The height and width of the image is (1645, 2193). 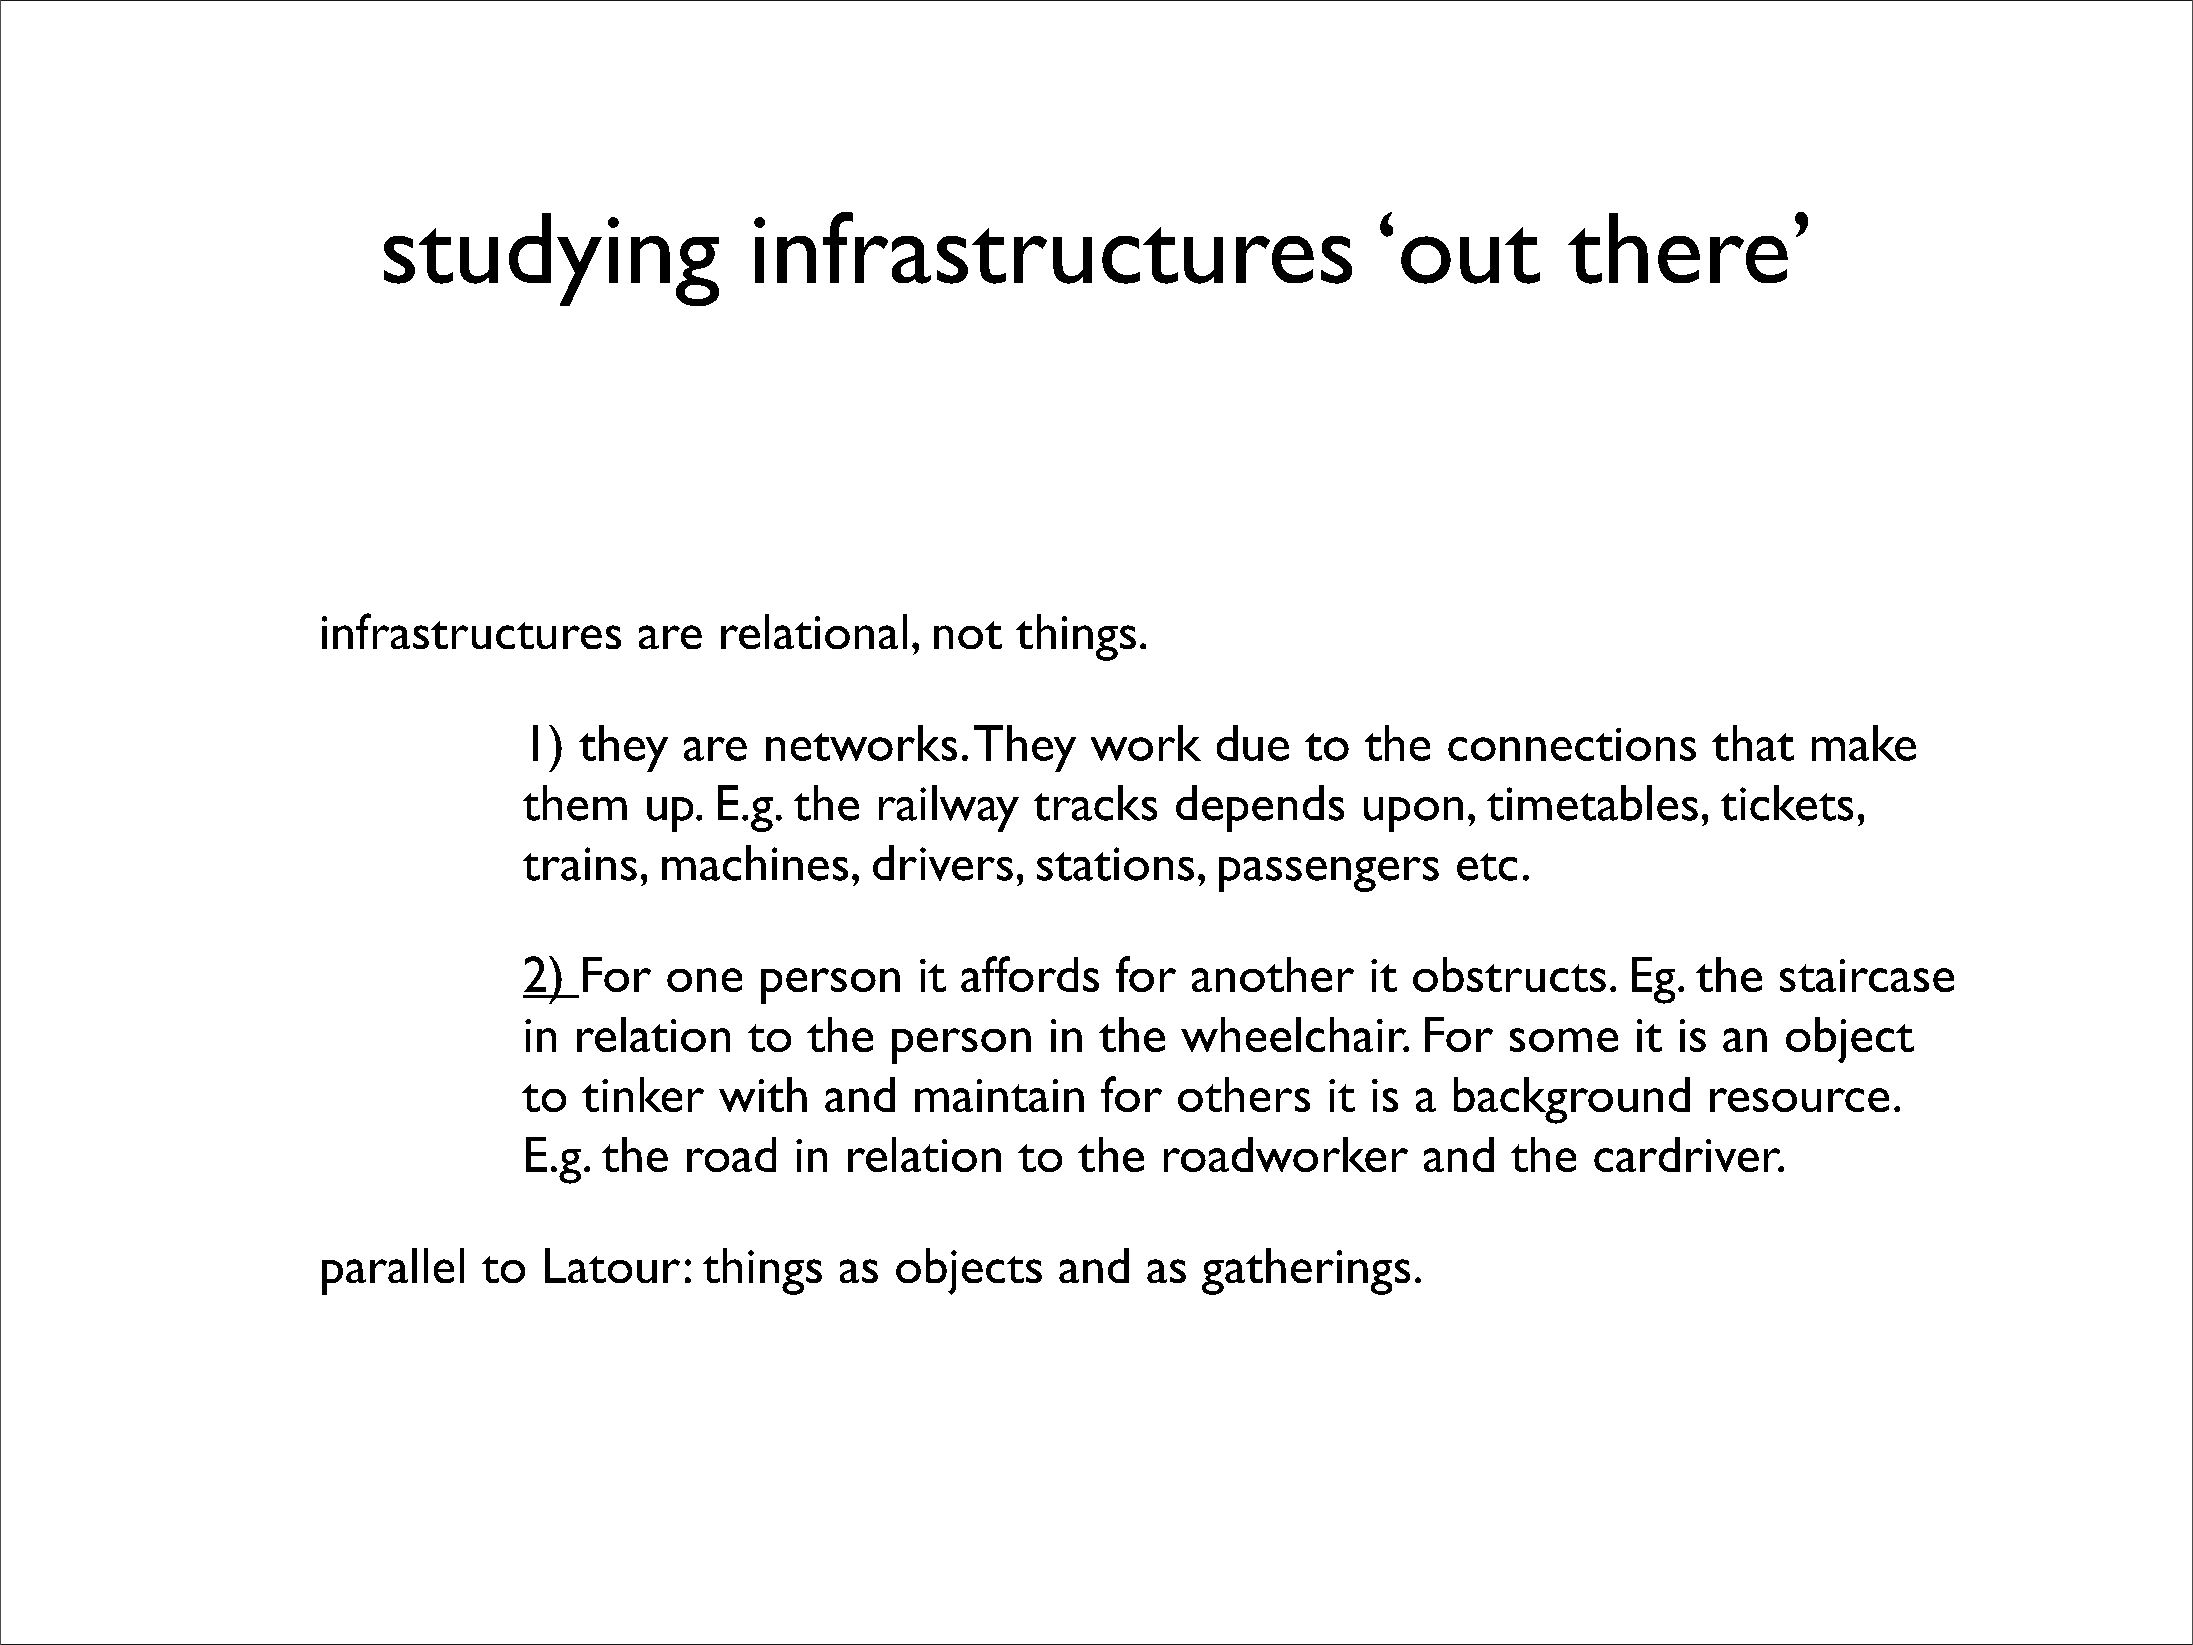 I want to click on some, so click(x=1564, y=1040).
